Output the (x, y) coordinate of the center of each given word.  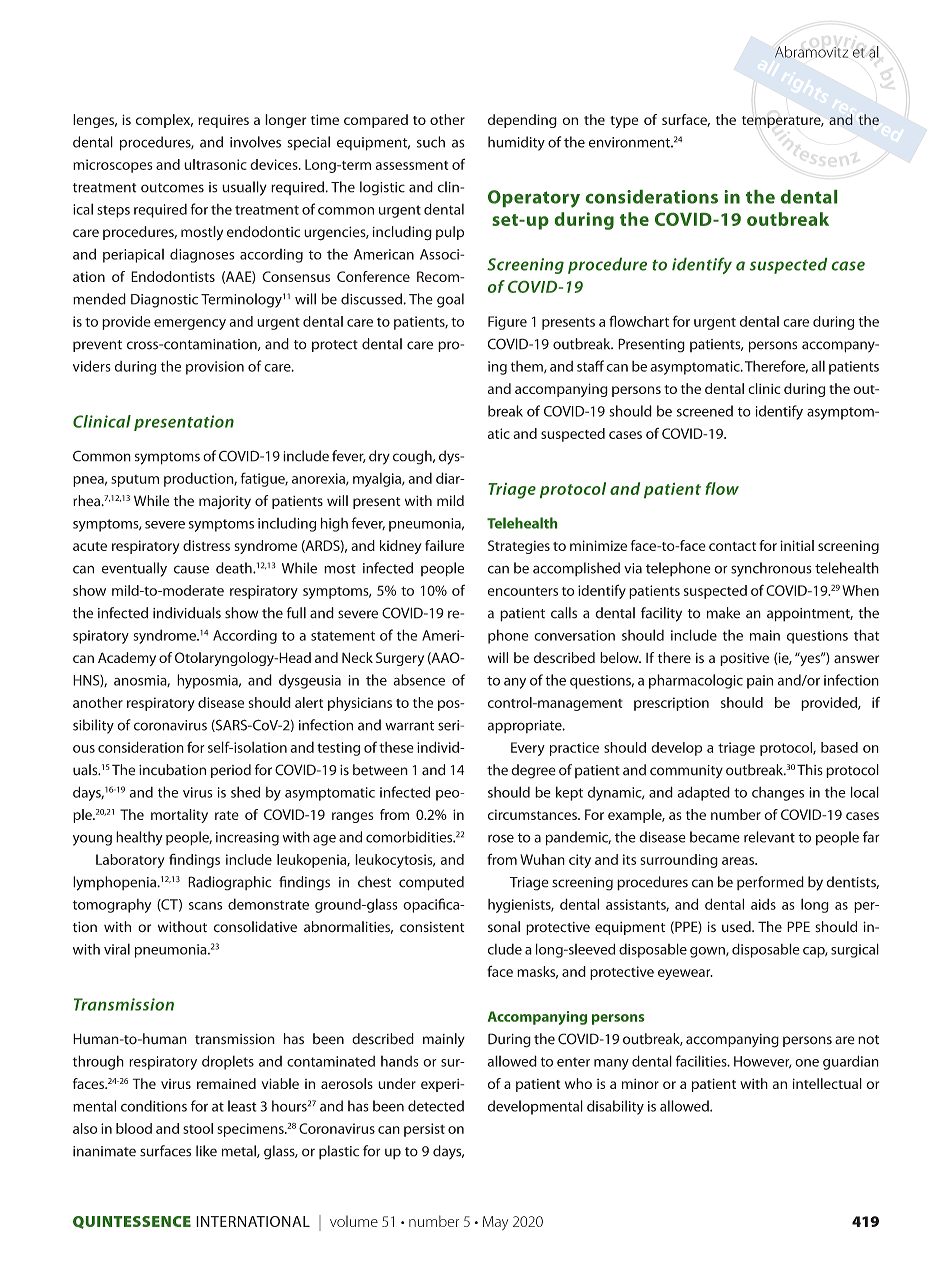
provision (215, 368)
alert (309, 702)
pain (760, 682)
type (624, 122)
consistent (432, 927)
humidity (516, 143)
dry (379, 457)
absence (419, 680)
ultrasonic (215, 164)
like (206, 1151)
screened (705, 411)
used (737, 927)
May (495, 1223)
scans (205, 906)
